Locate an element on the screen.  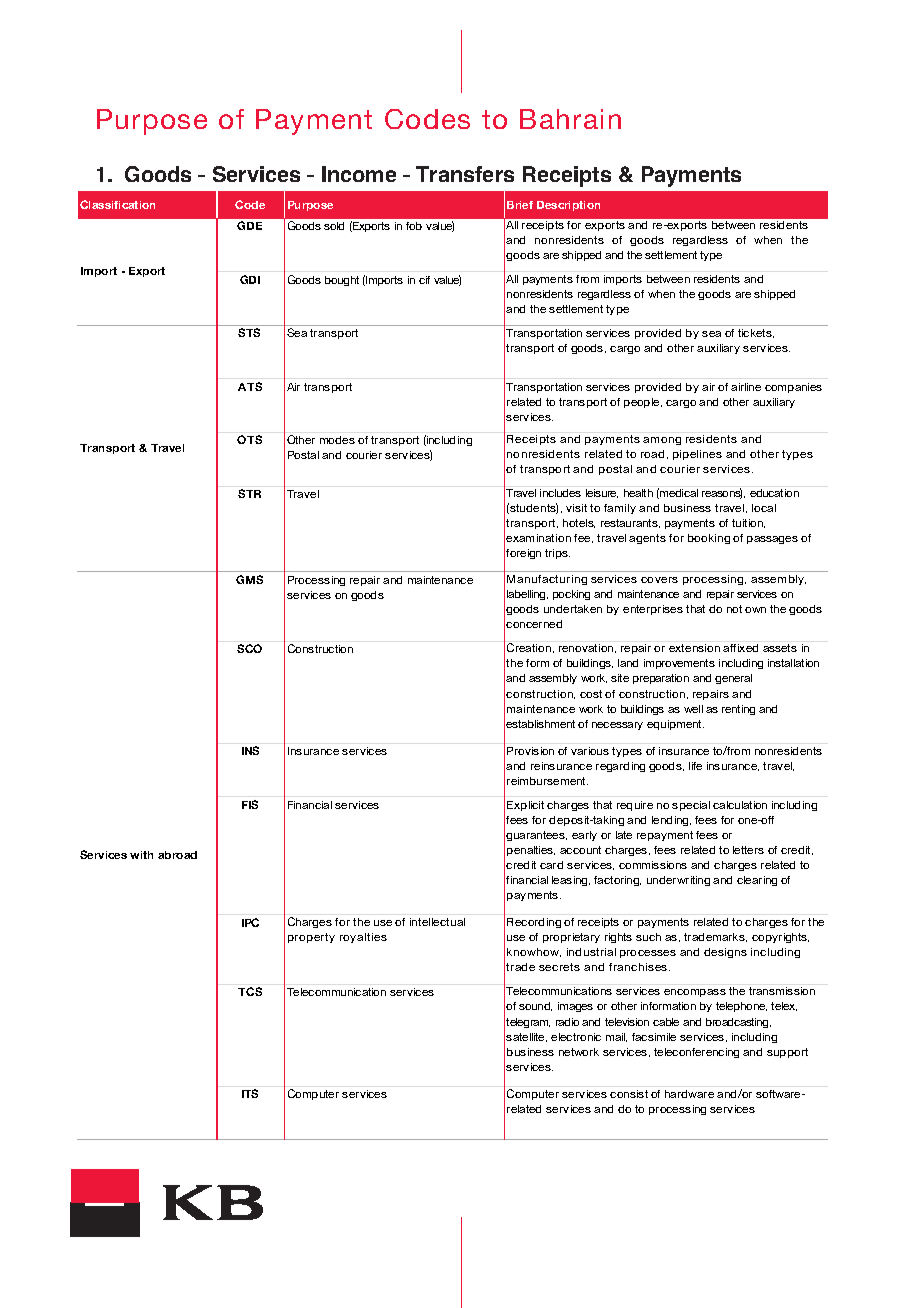
teleconferencing is located at coordinates (696, 1053).
